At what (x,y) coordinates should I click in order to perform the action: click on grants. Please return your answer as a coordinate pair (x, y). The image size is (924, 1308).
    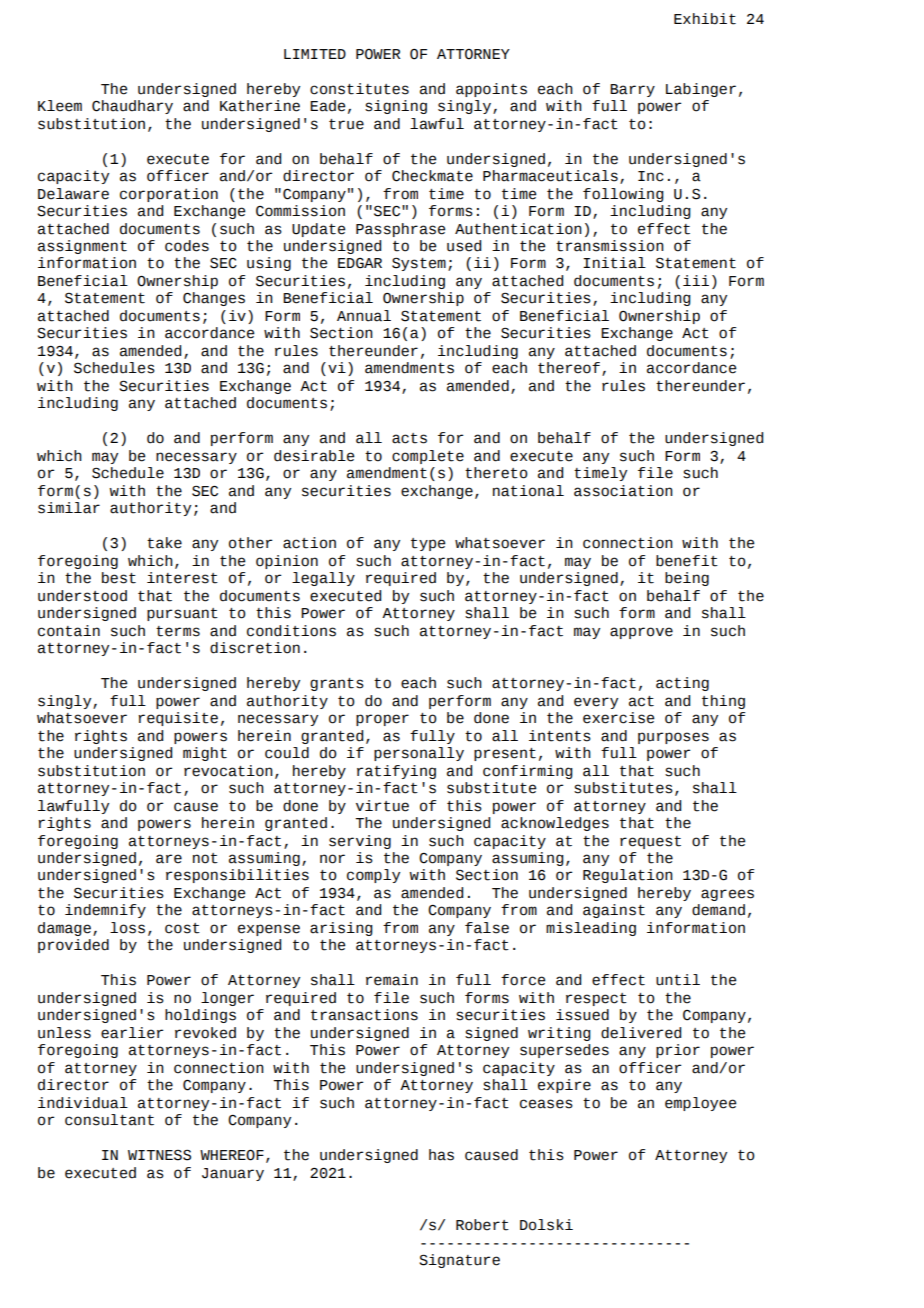
    Looking at the image, I should click on (337, 684).
